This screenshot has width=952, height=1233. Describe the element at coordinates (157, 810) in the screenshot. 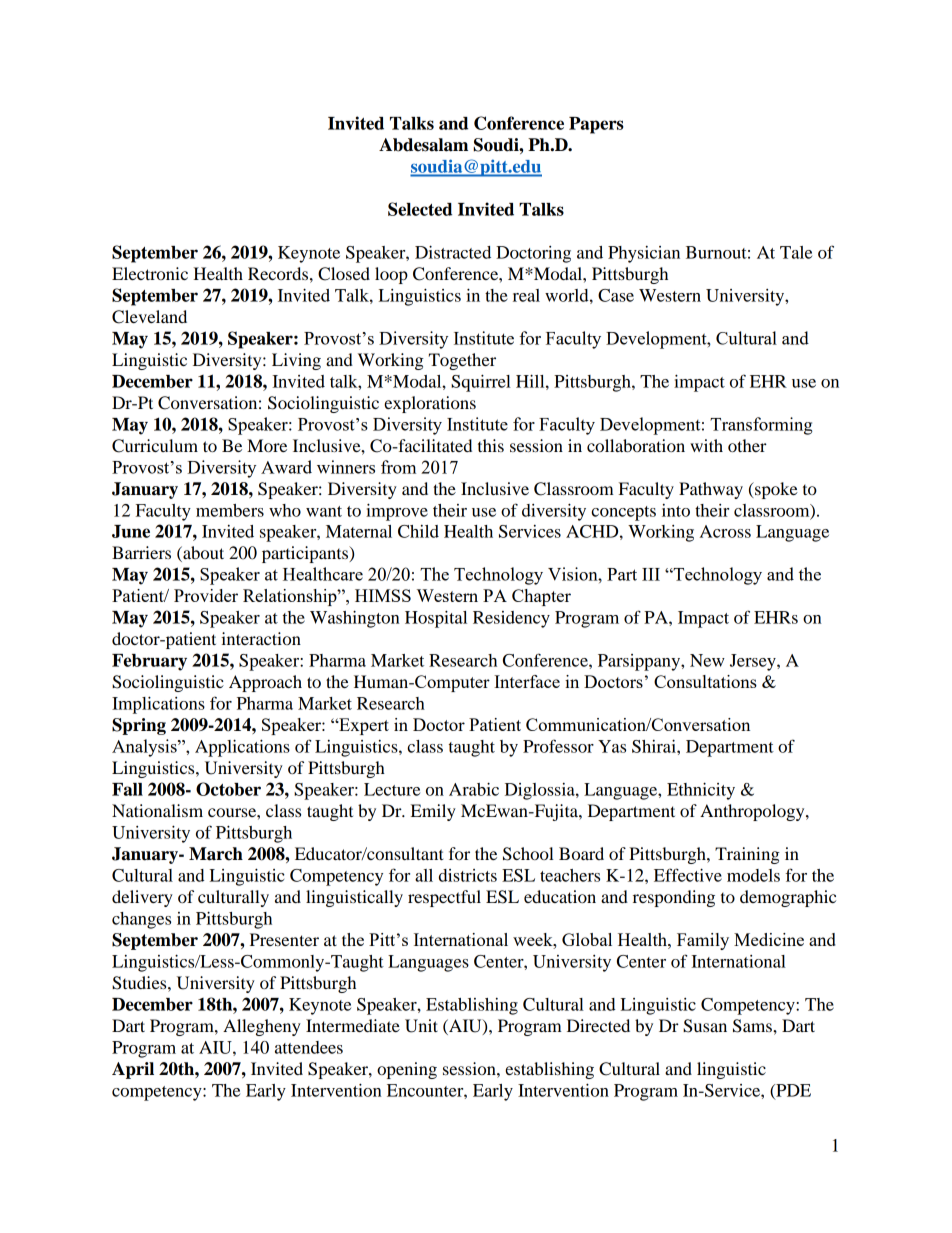

I see `Nationalism` at that location.
